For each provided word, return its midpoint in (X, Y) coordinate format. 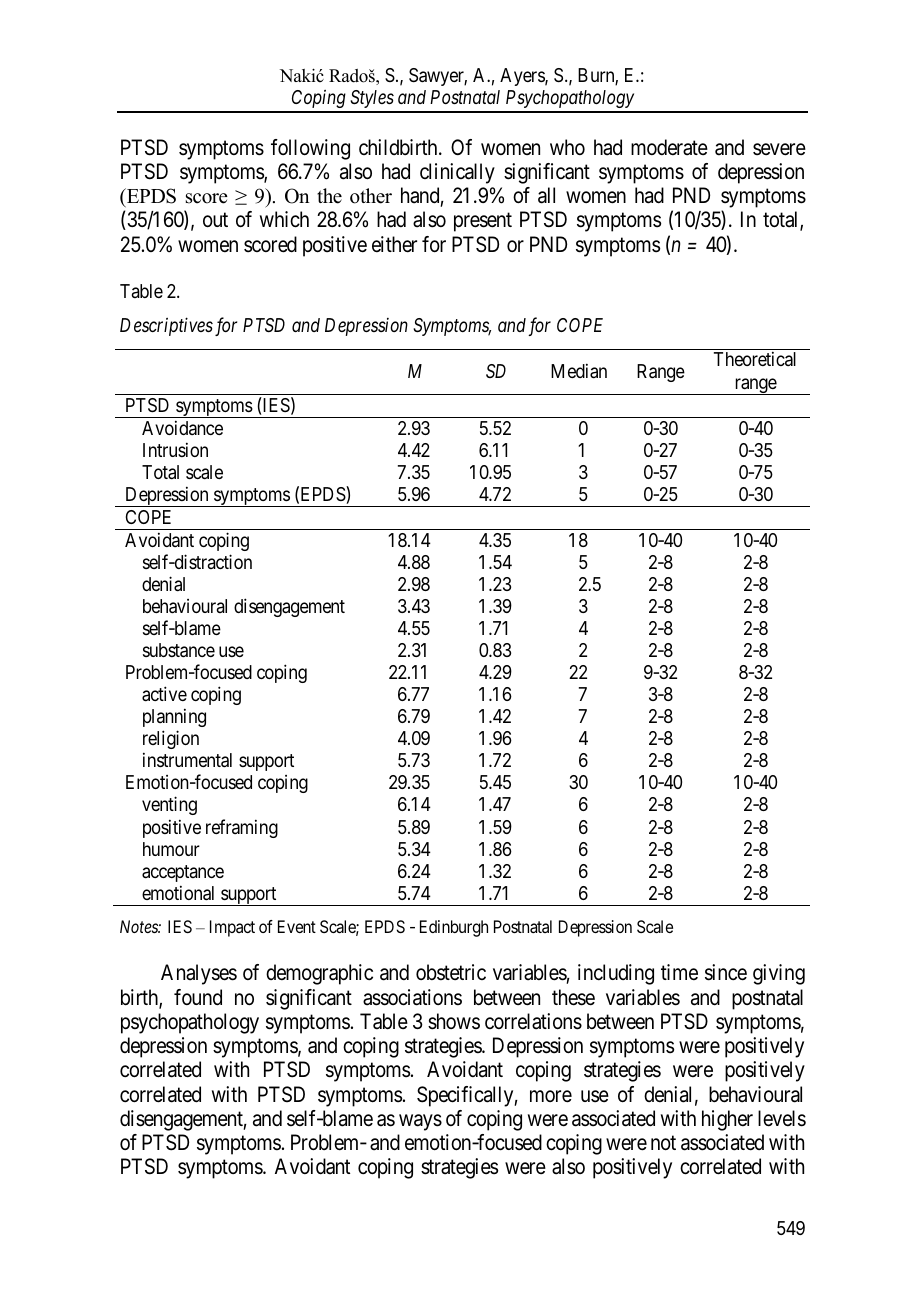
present (483, 222)
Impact (232, 928)
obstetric (451, 972)
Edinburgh (454, 928)
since (726, 972)
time (679, 972)
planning (174, 717)
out (215, 220)
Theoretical (755, 358)
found (198, 997)
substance (179, 650)
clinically (457, 173)
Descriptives (166, 326)
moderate (669, 147)
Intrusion (175, 449)
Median (579, 371)
